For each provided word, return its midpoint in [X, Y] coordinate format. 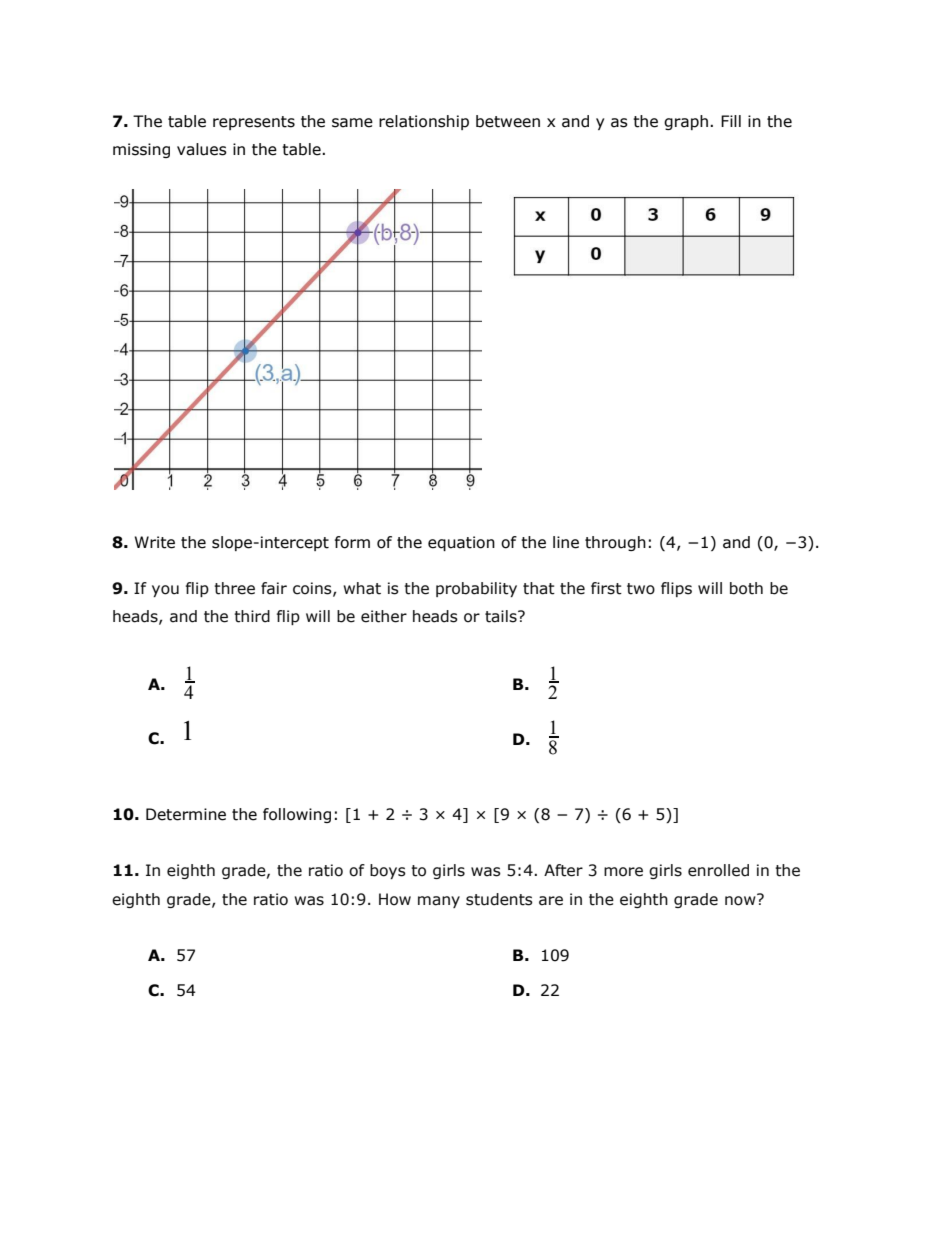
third [252, 616]
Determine [186, 814]
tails [502, 616]
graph [686, 122]
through [615, 543]
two [641, 589]
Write [155, 542]
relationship [424, 122]
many [439, 902]
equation [461, 543]
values [202, 149]
